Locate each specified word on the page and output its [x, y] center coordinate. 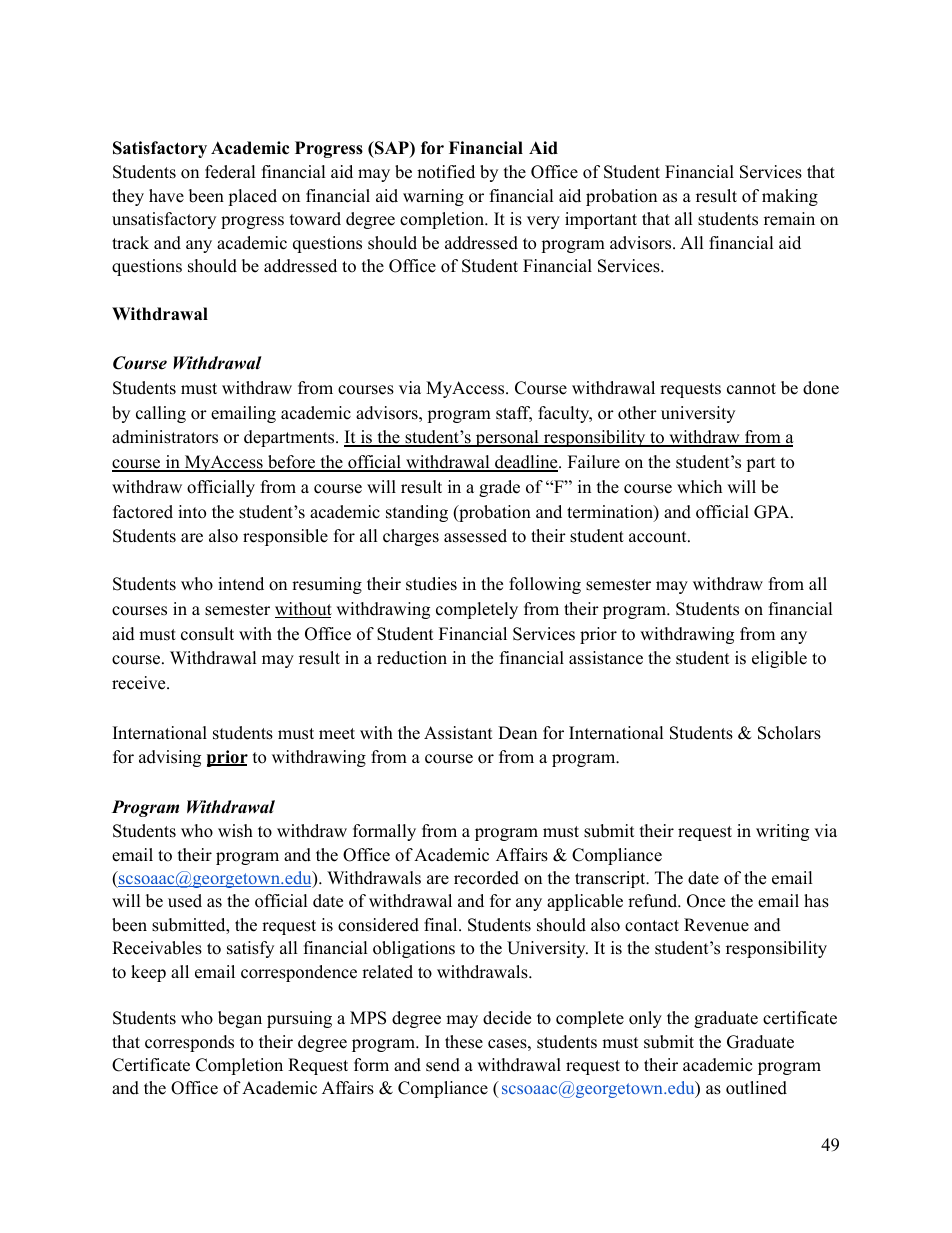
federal [230, 172]
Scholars [789, 733]
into [192, 512]
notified [446, 172]
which [699, 487]
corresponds [189, 1043]
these [464, 1042]
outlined [756, 1088]
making [790, 197]
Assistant [458, 733]
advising [170, 758]
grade [499, 488]
